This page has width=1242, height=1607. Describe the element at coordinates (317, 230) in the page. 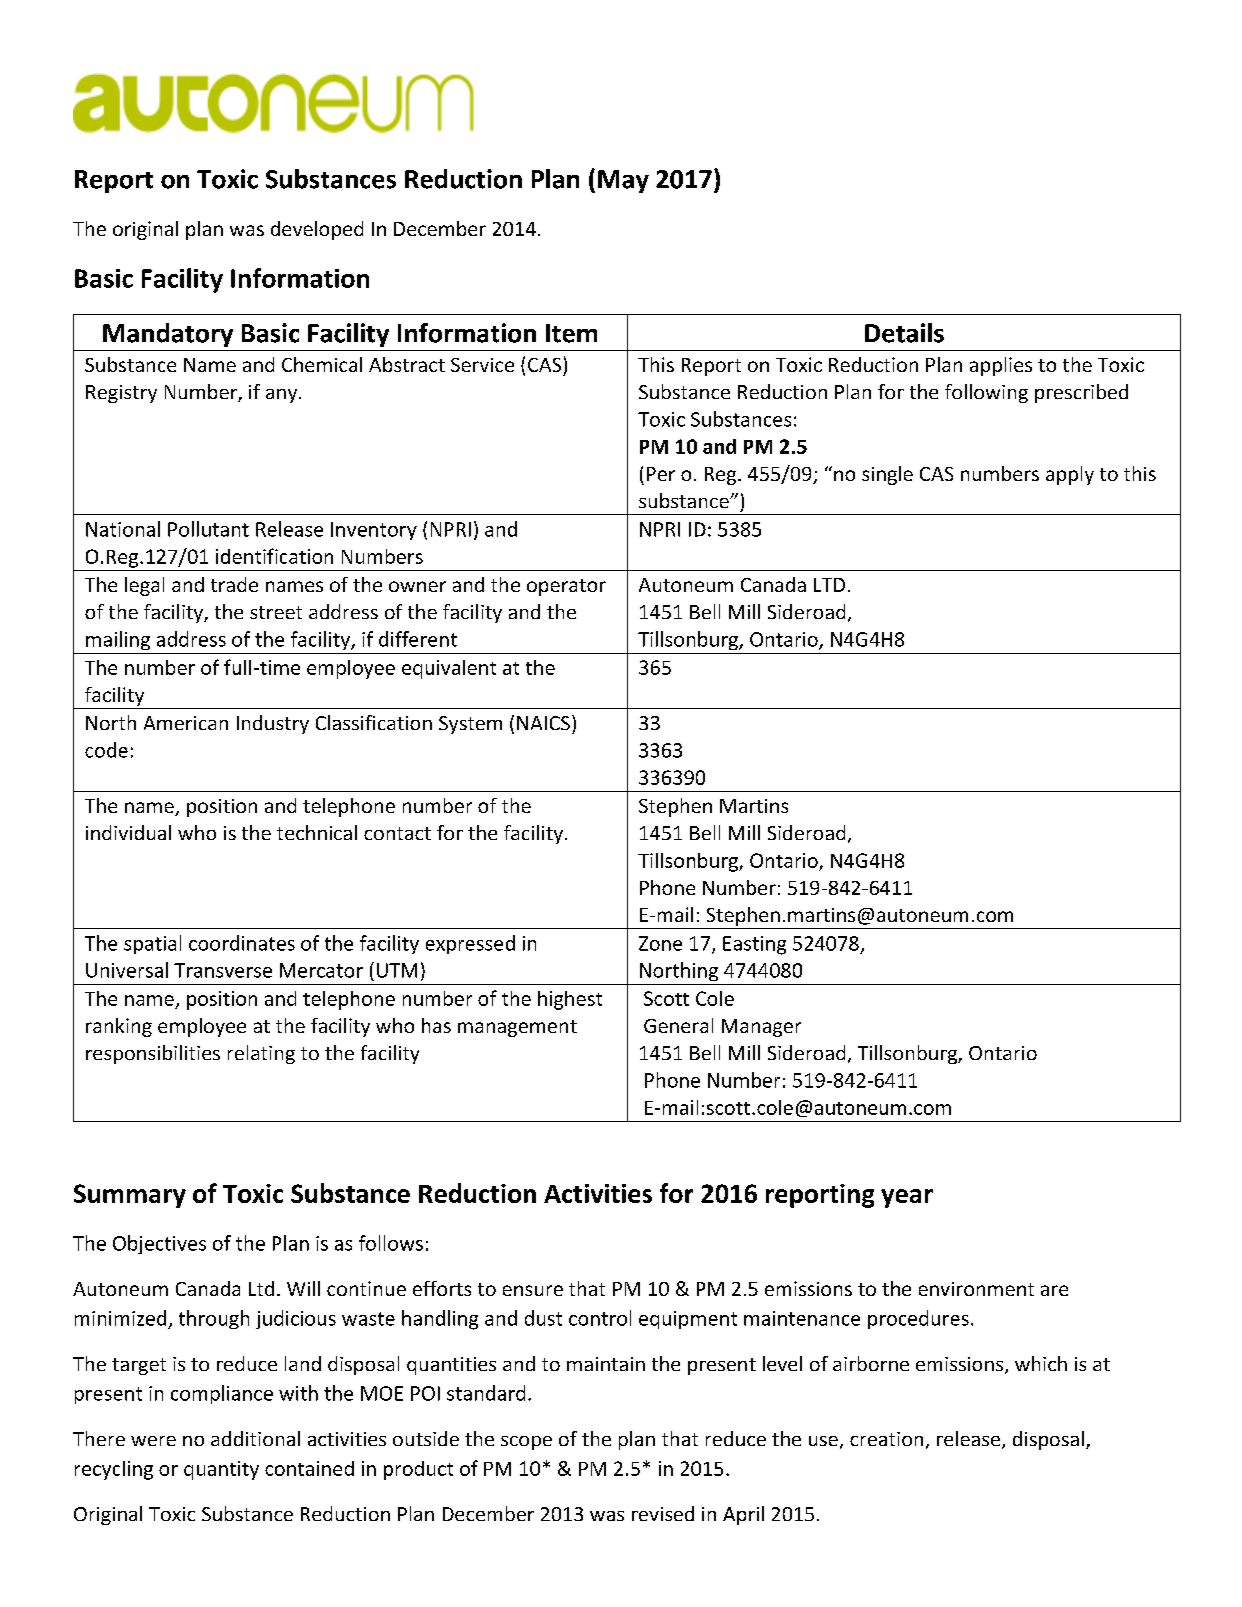

I see `developed` at that location.
